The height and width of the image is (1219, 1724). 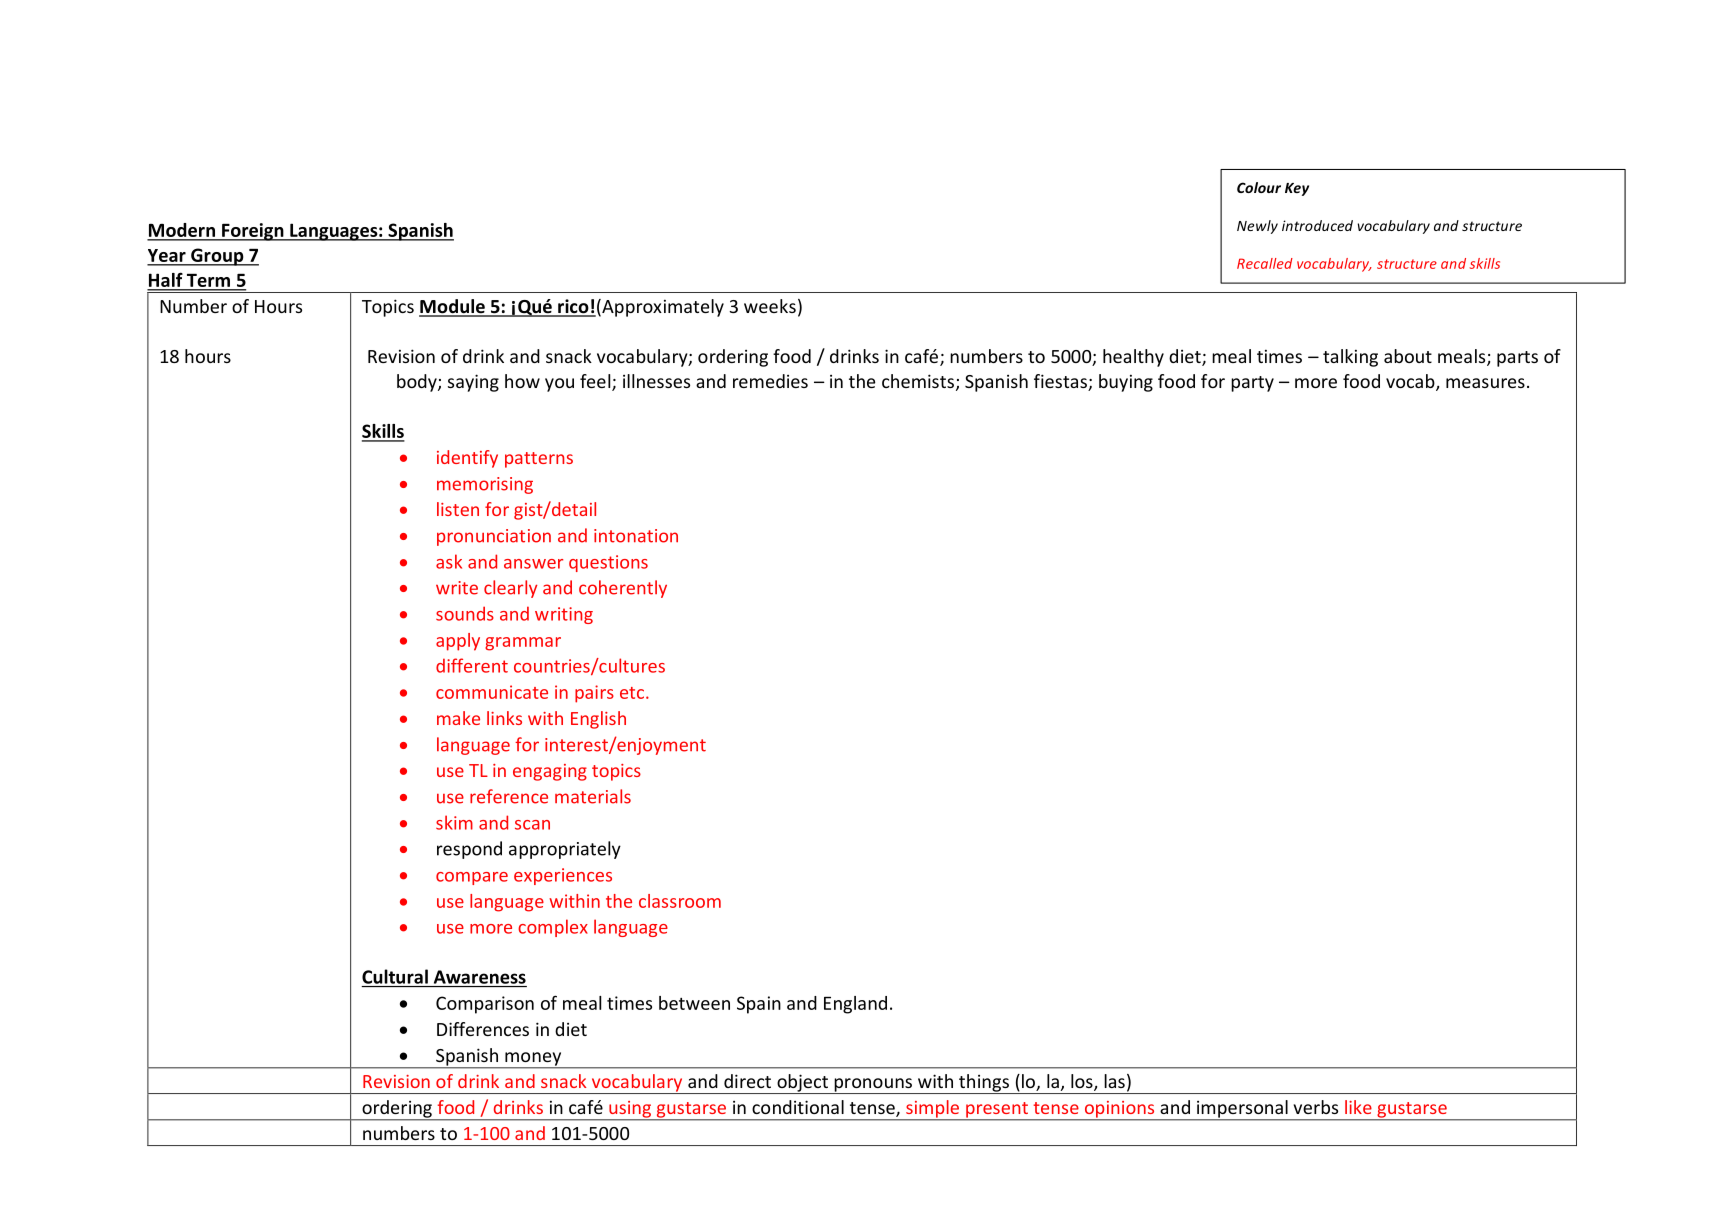 What do you see at coordinates (458, 509) in the image?
I see `listen` at bounding box center [458, 509].
